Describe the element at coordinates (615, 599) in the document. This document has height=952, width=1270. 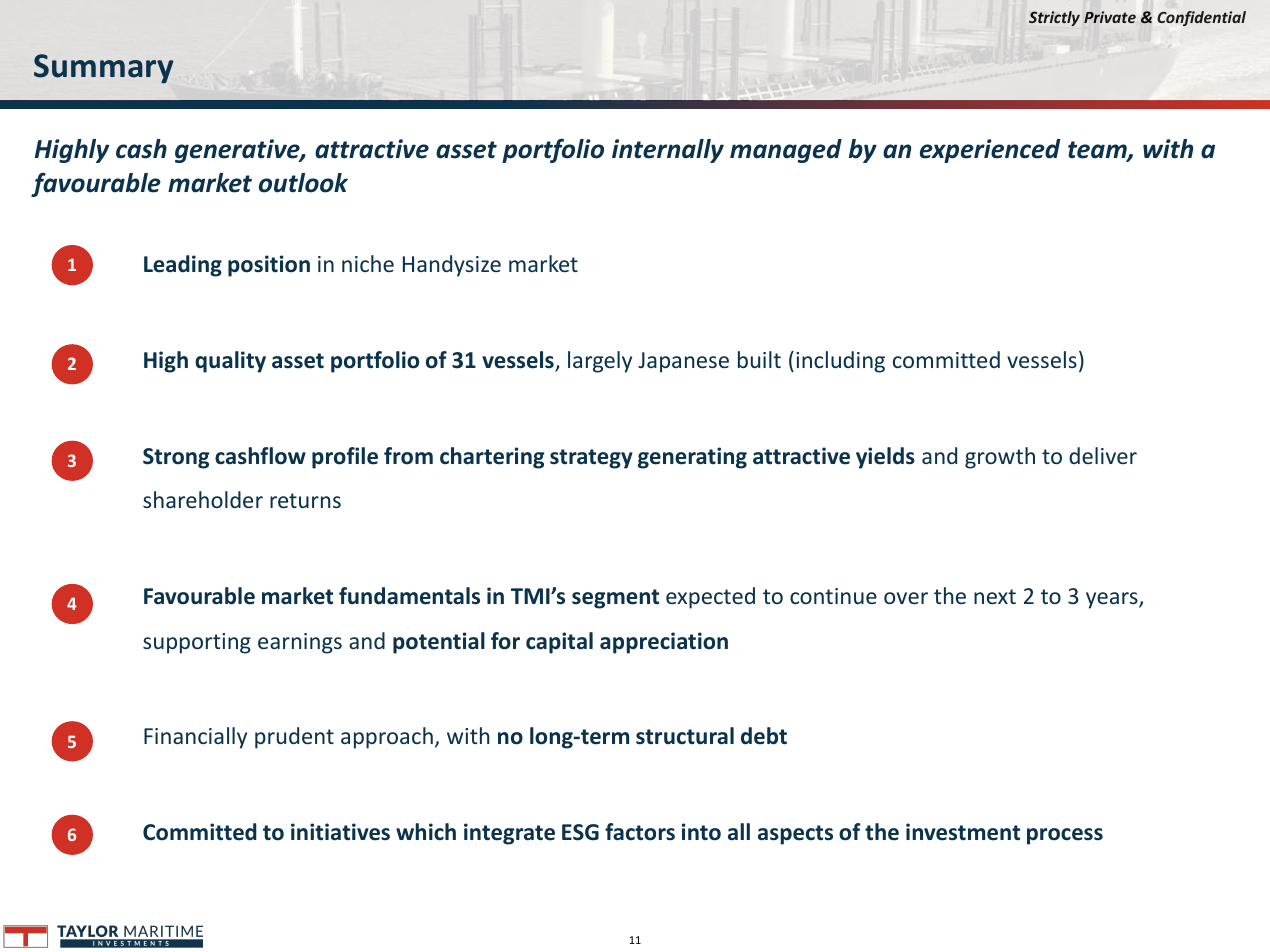
I see `segment` at that location.
